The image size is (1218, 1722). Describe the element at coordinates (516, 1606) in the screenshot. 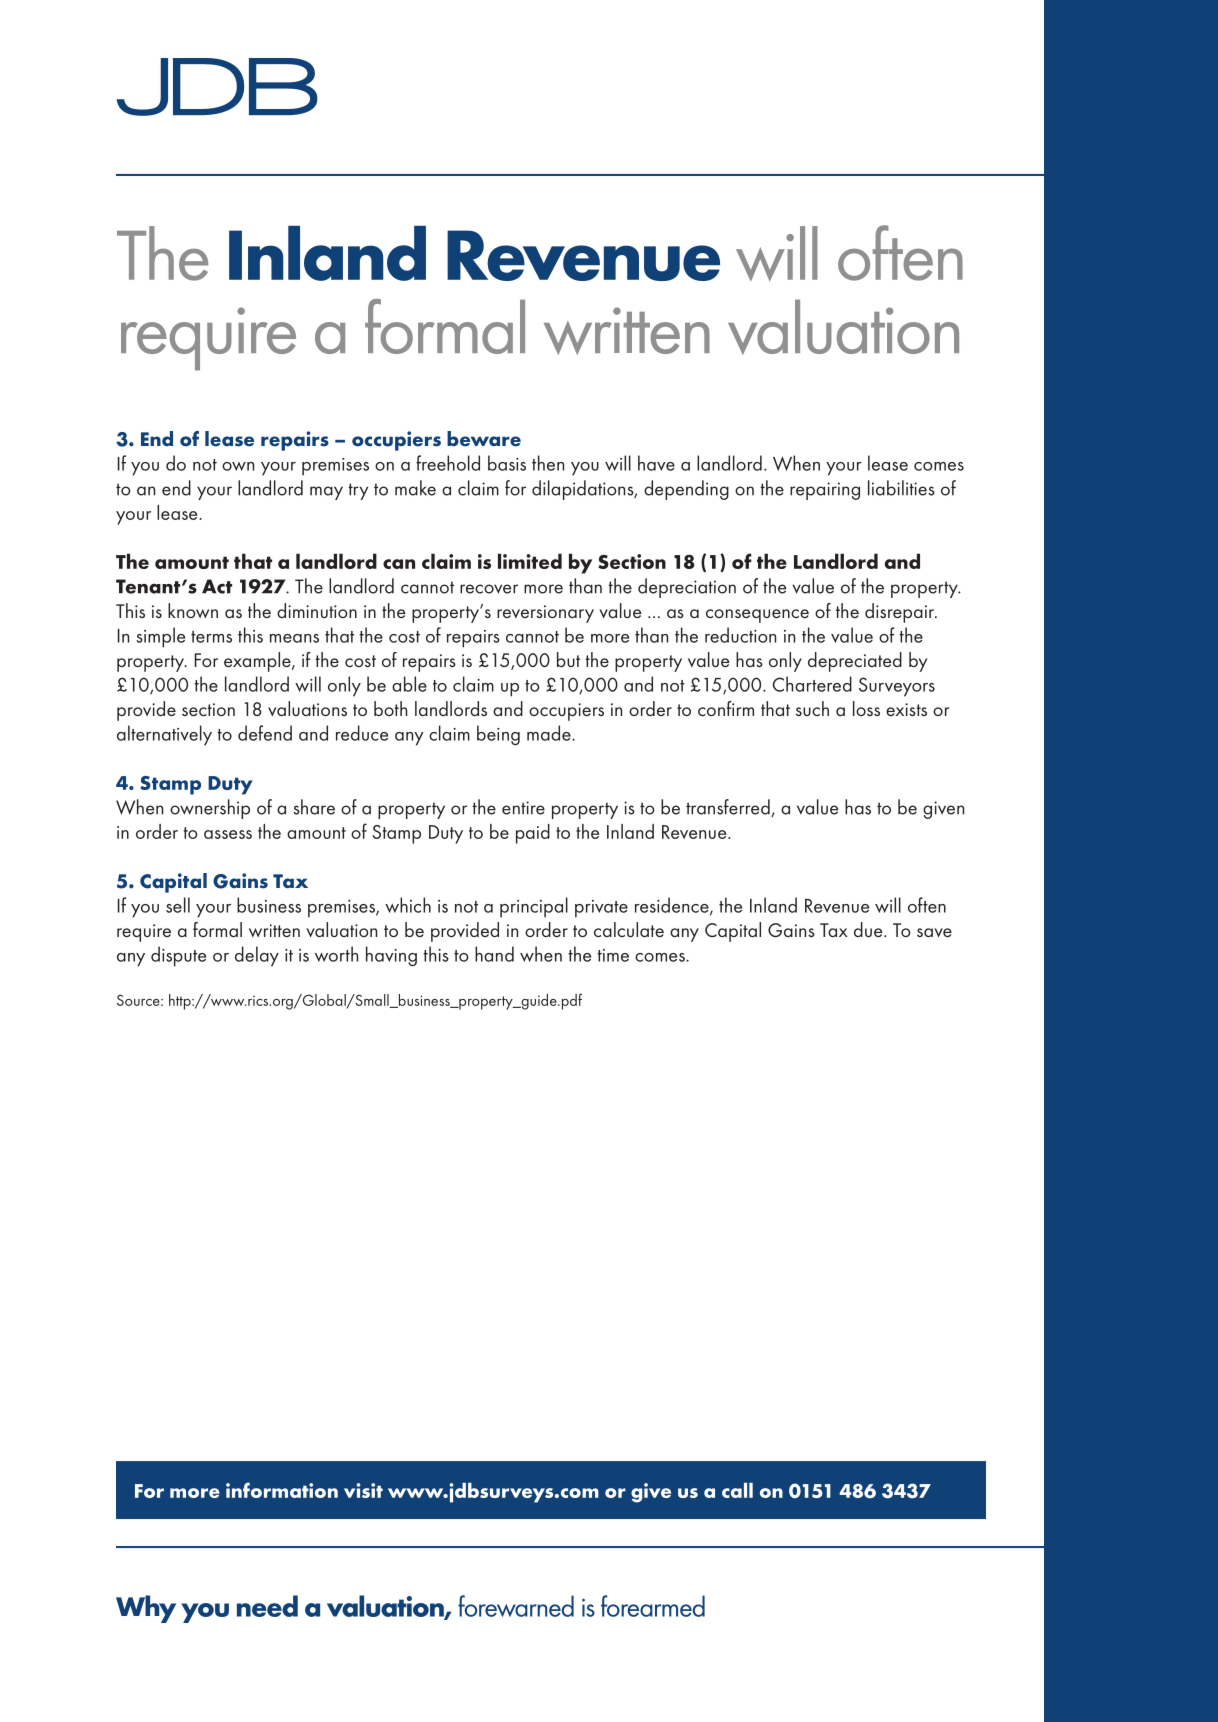

I see `forewarned` at that location.
